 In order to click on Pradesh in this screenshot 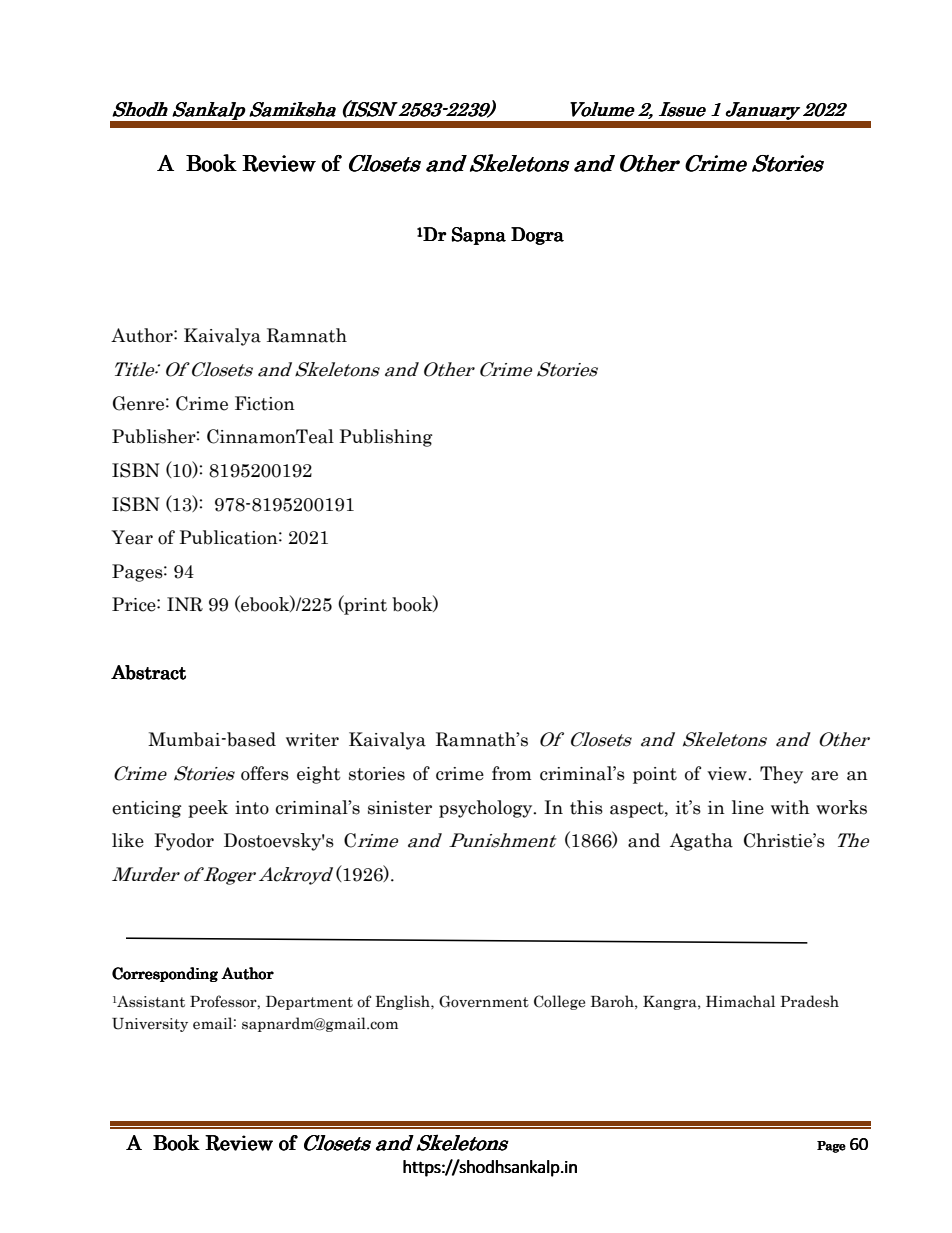, I will do `click(809, 1001)`.
